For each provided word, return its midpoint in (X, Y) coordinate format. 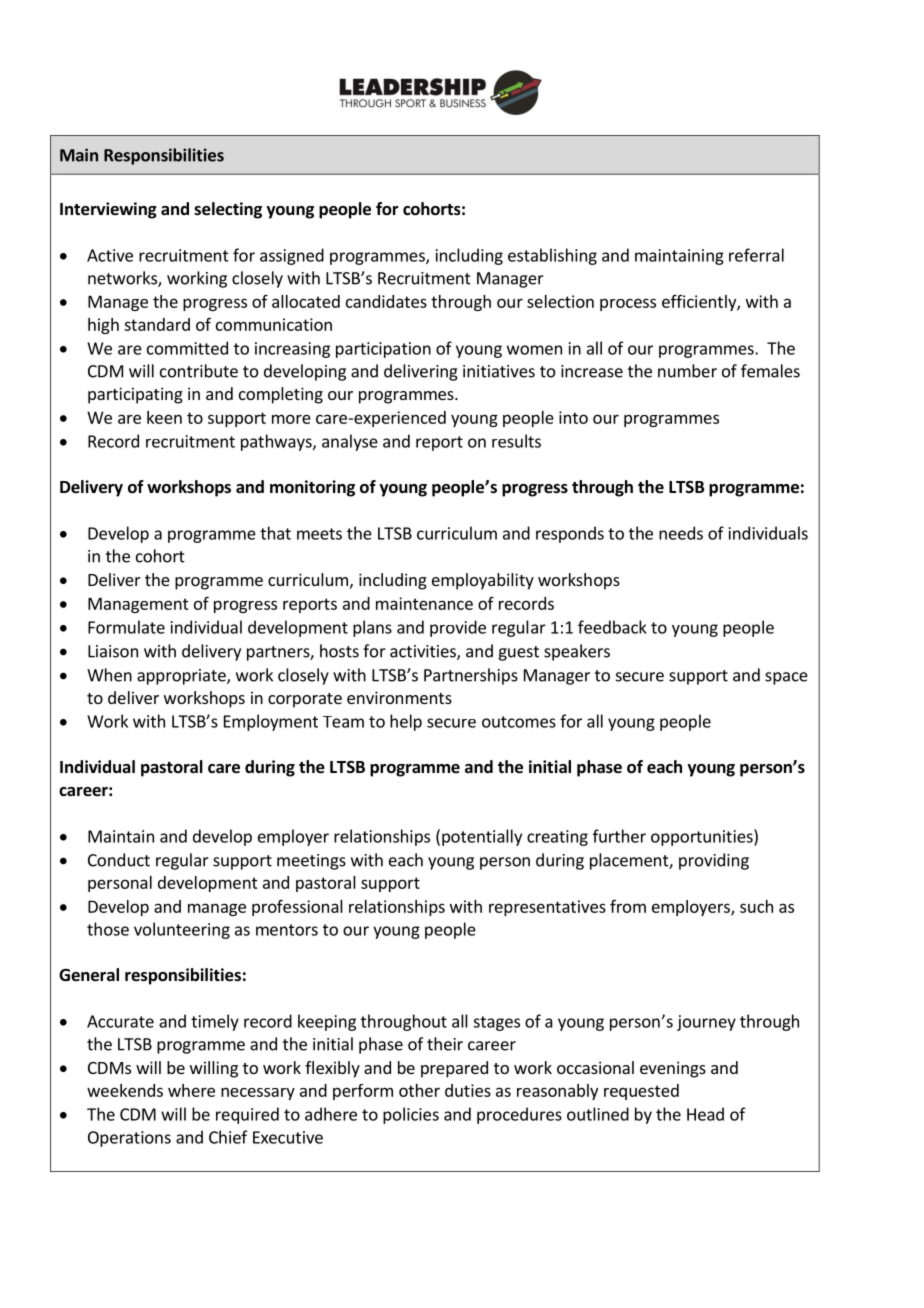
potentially (482, 837)
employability (483, 581)
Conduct (119, 860)
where (191, 1090)
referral (756, 255)
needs (681, 533)
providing (714, 861)
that (275, 533)
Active (110, 255)
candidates (386, 301)
